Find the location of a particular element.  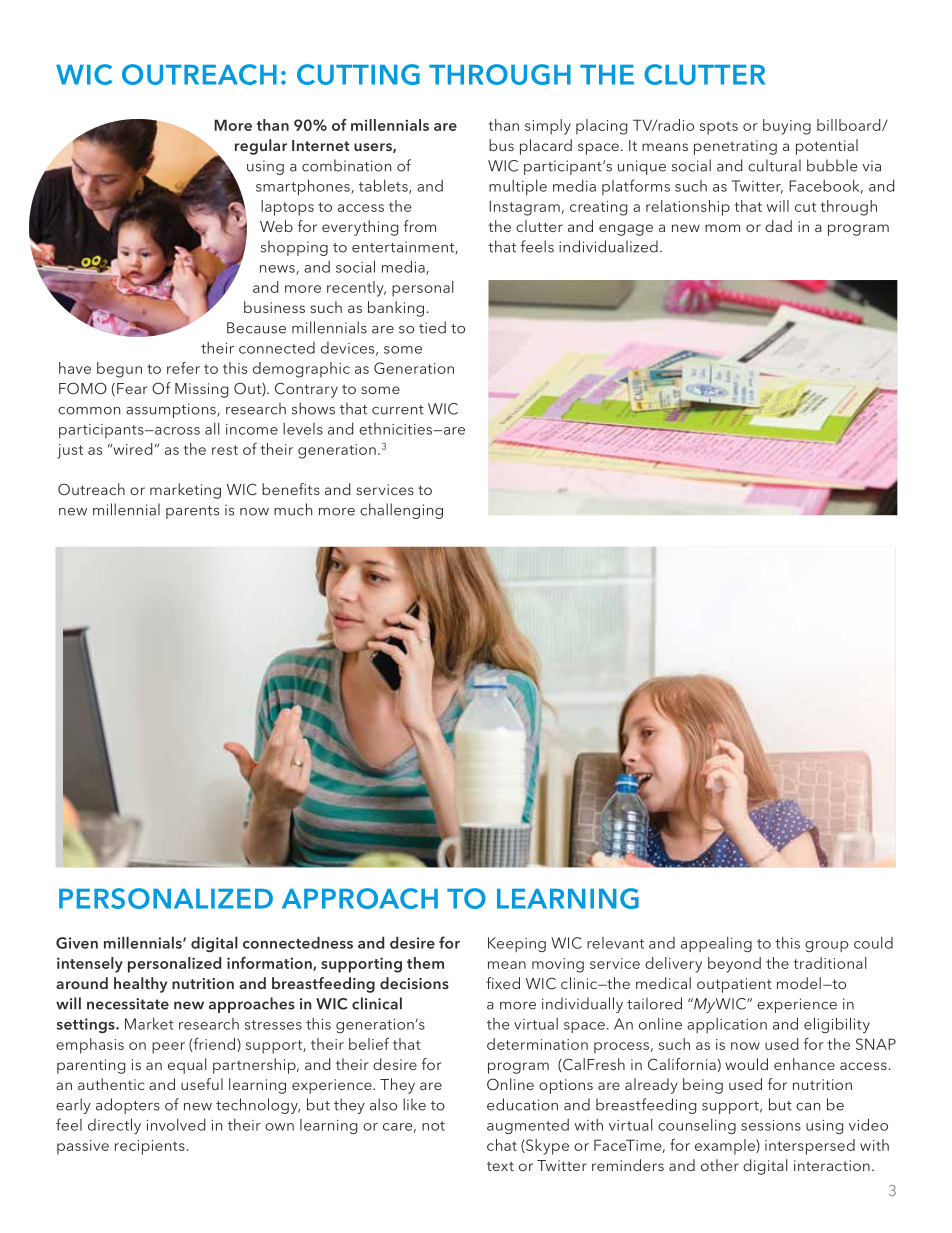

challenging is located at coordinates (401, 511).
